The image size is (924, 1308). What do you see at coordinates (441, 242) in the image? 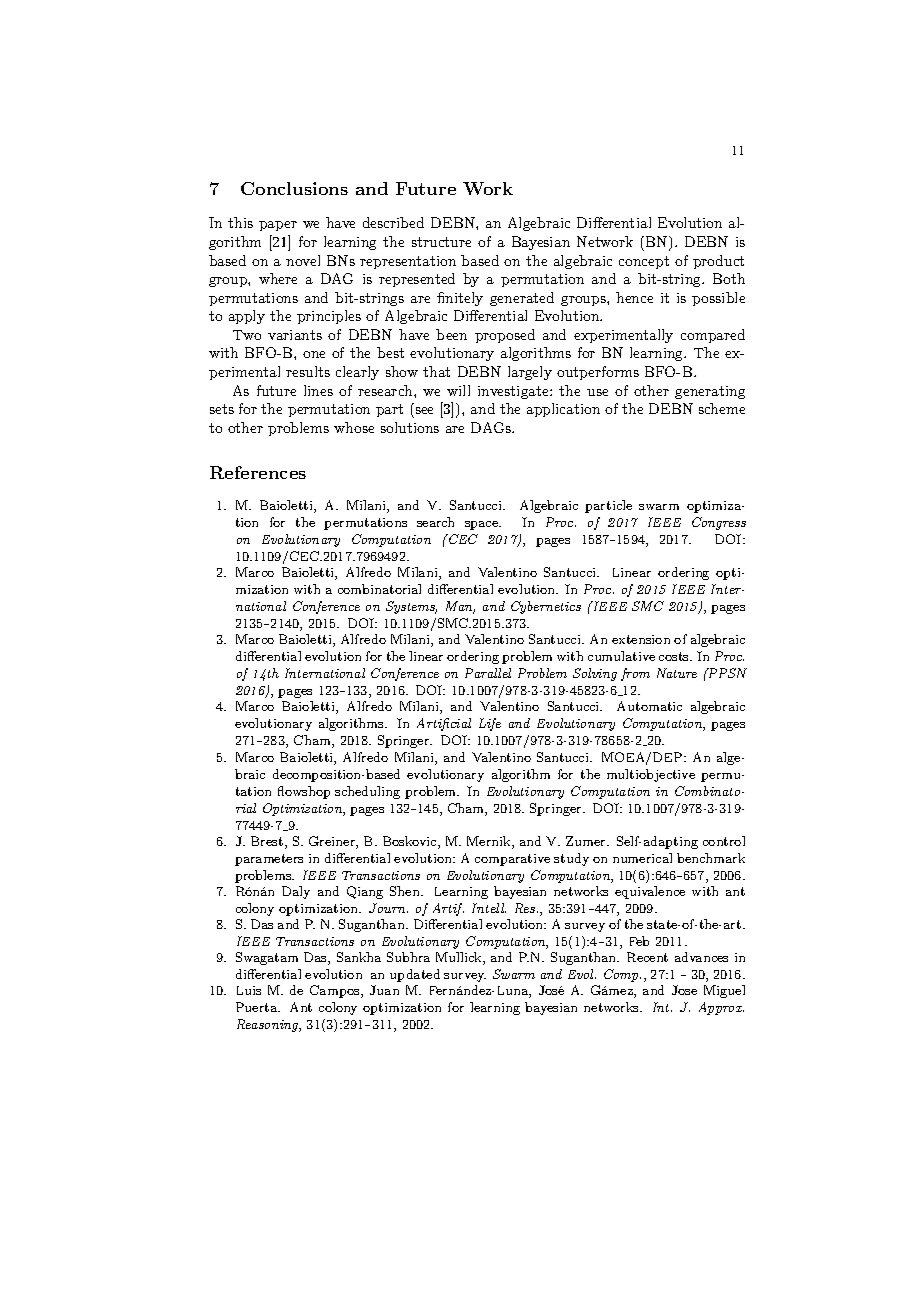
I see `structure` at bounding box center [441, 242].
